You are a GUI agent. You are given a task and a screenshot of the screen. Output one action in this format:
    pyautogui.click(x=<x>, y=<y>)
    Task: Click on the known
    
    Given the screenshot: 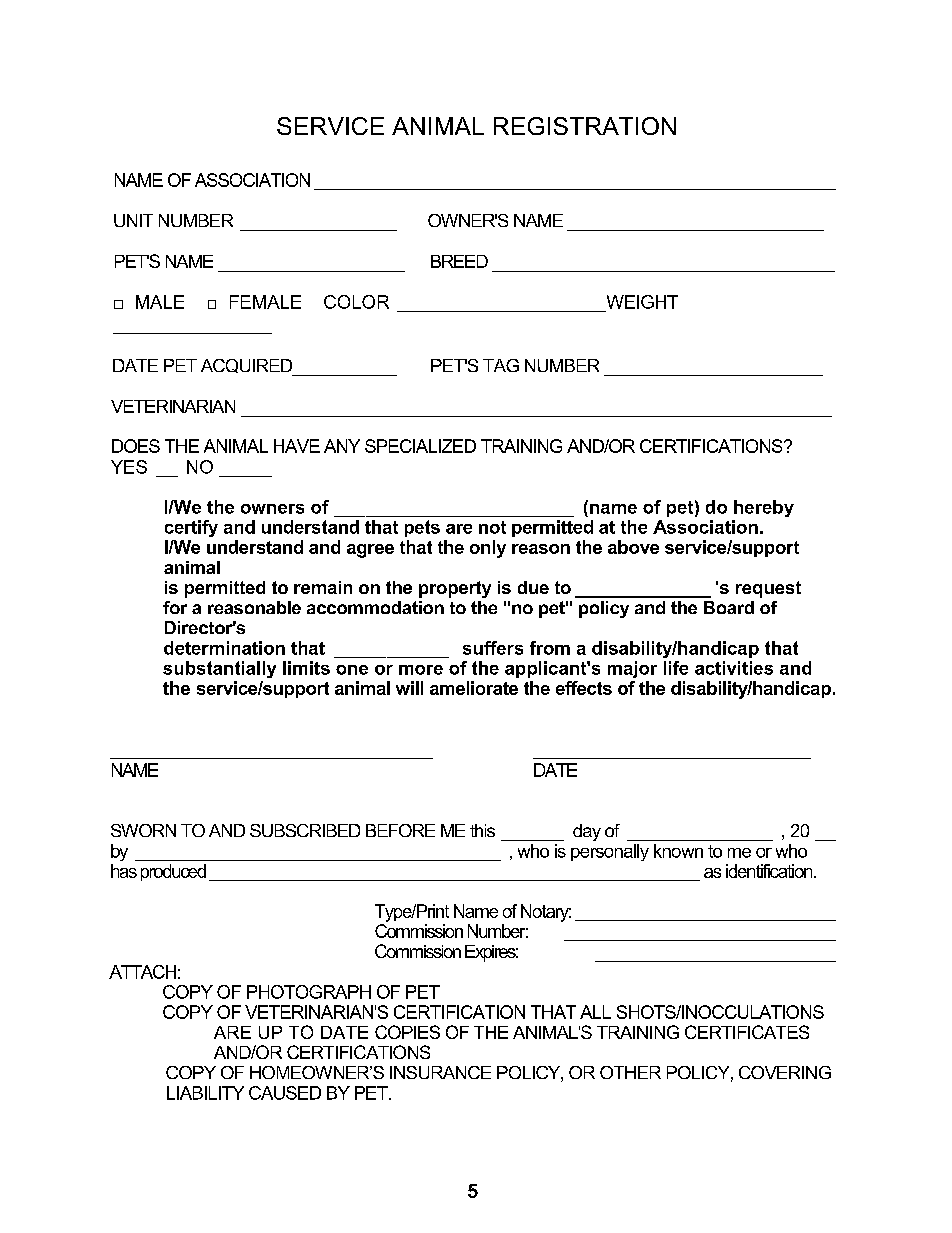 What is the action you would take?
    pyautogui.click(x=678, y=851)
